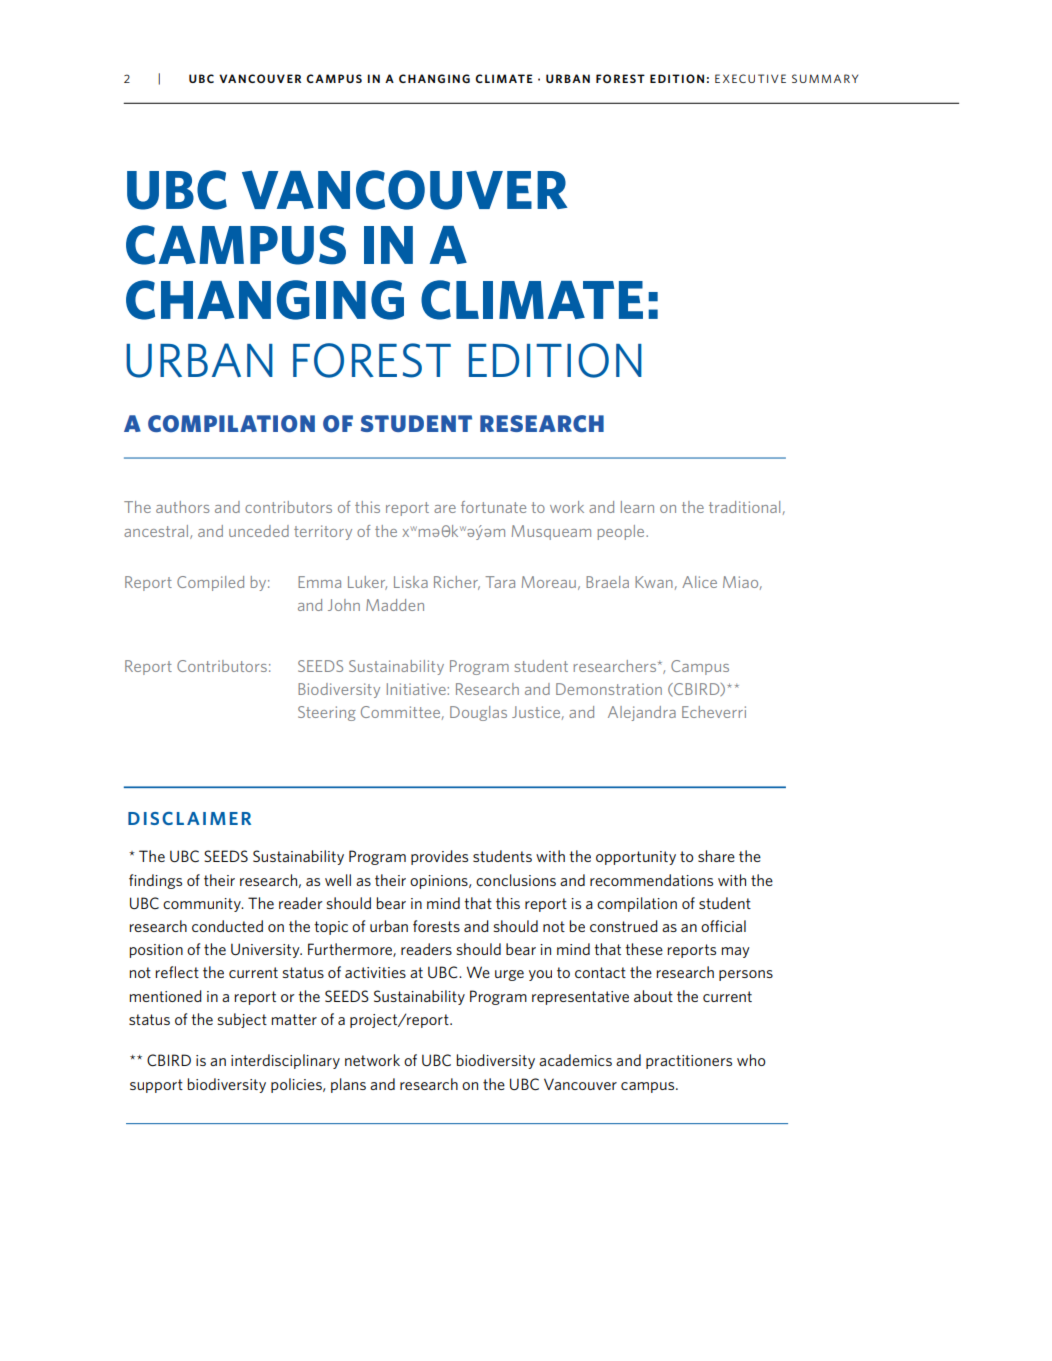 This document has width=1052, height=1361. What do you see at coordinates (439, 857) in the document?
I see `provides` at bounding box center [439, 857].
